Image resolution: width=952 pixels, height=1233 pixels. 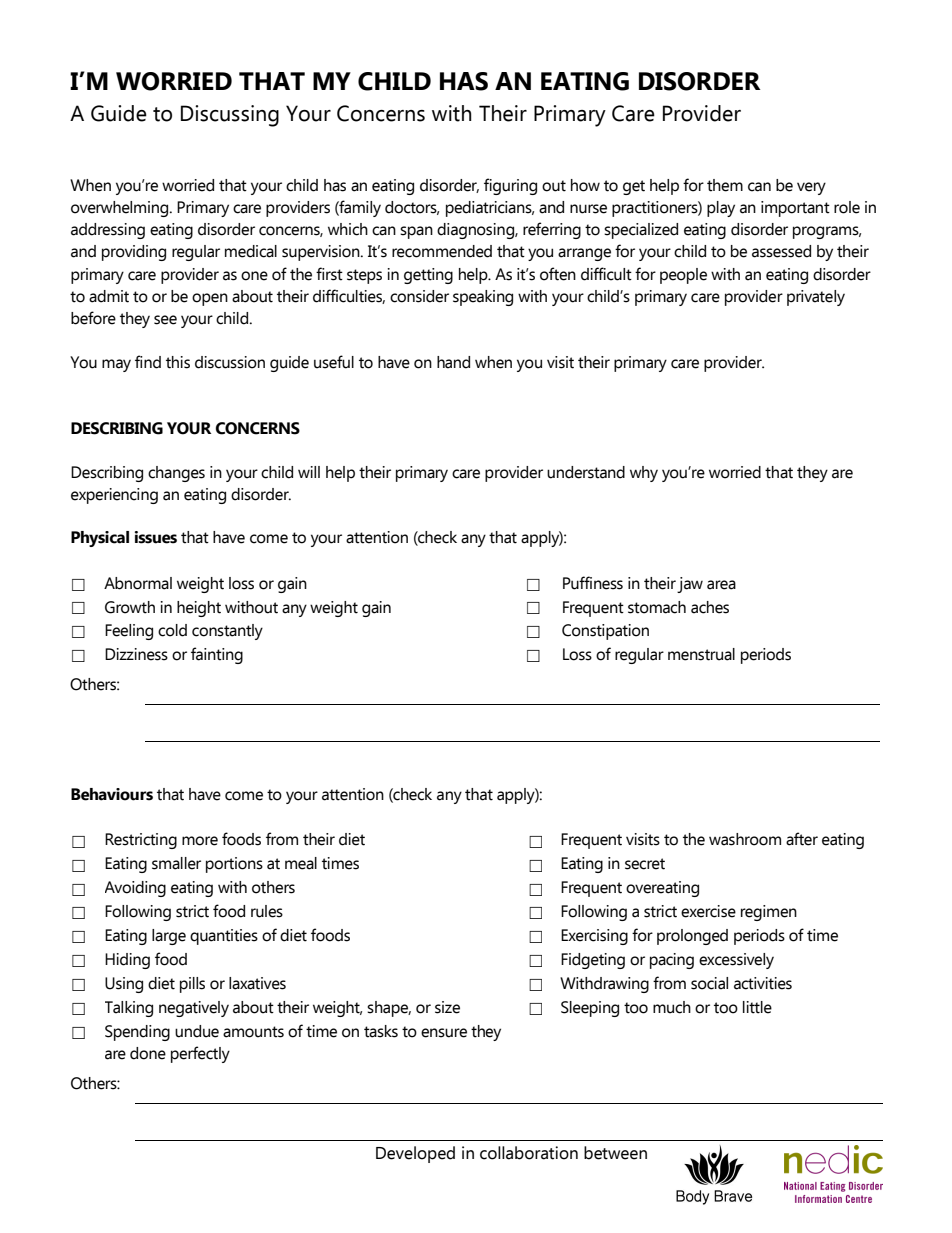 I want to click on between, so click(x=615, y=1153).
